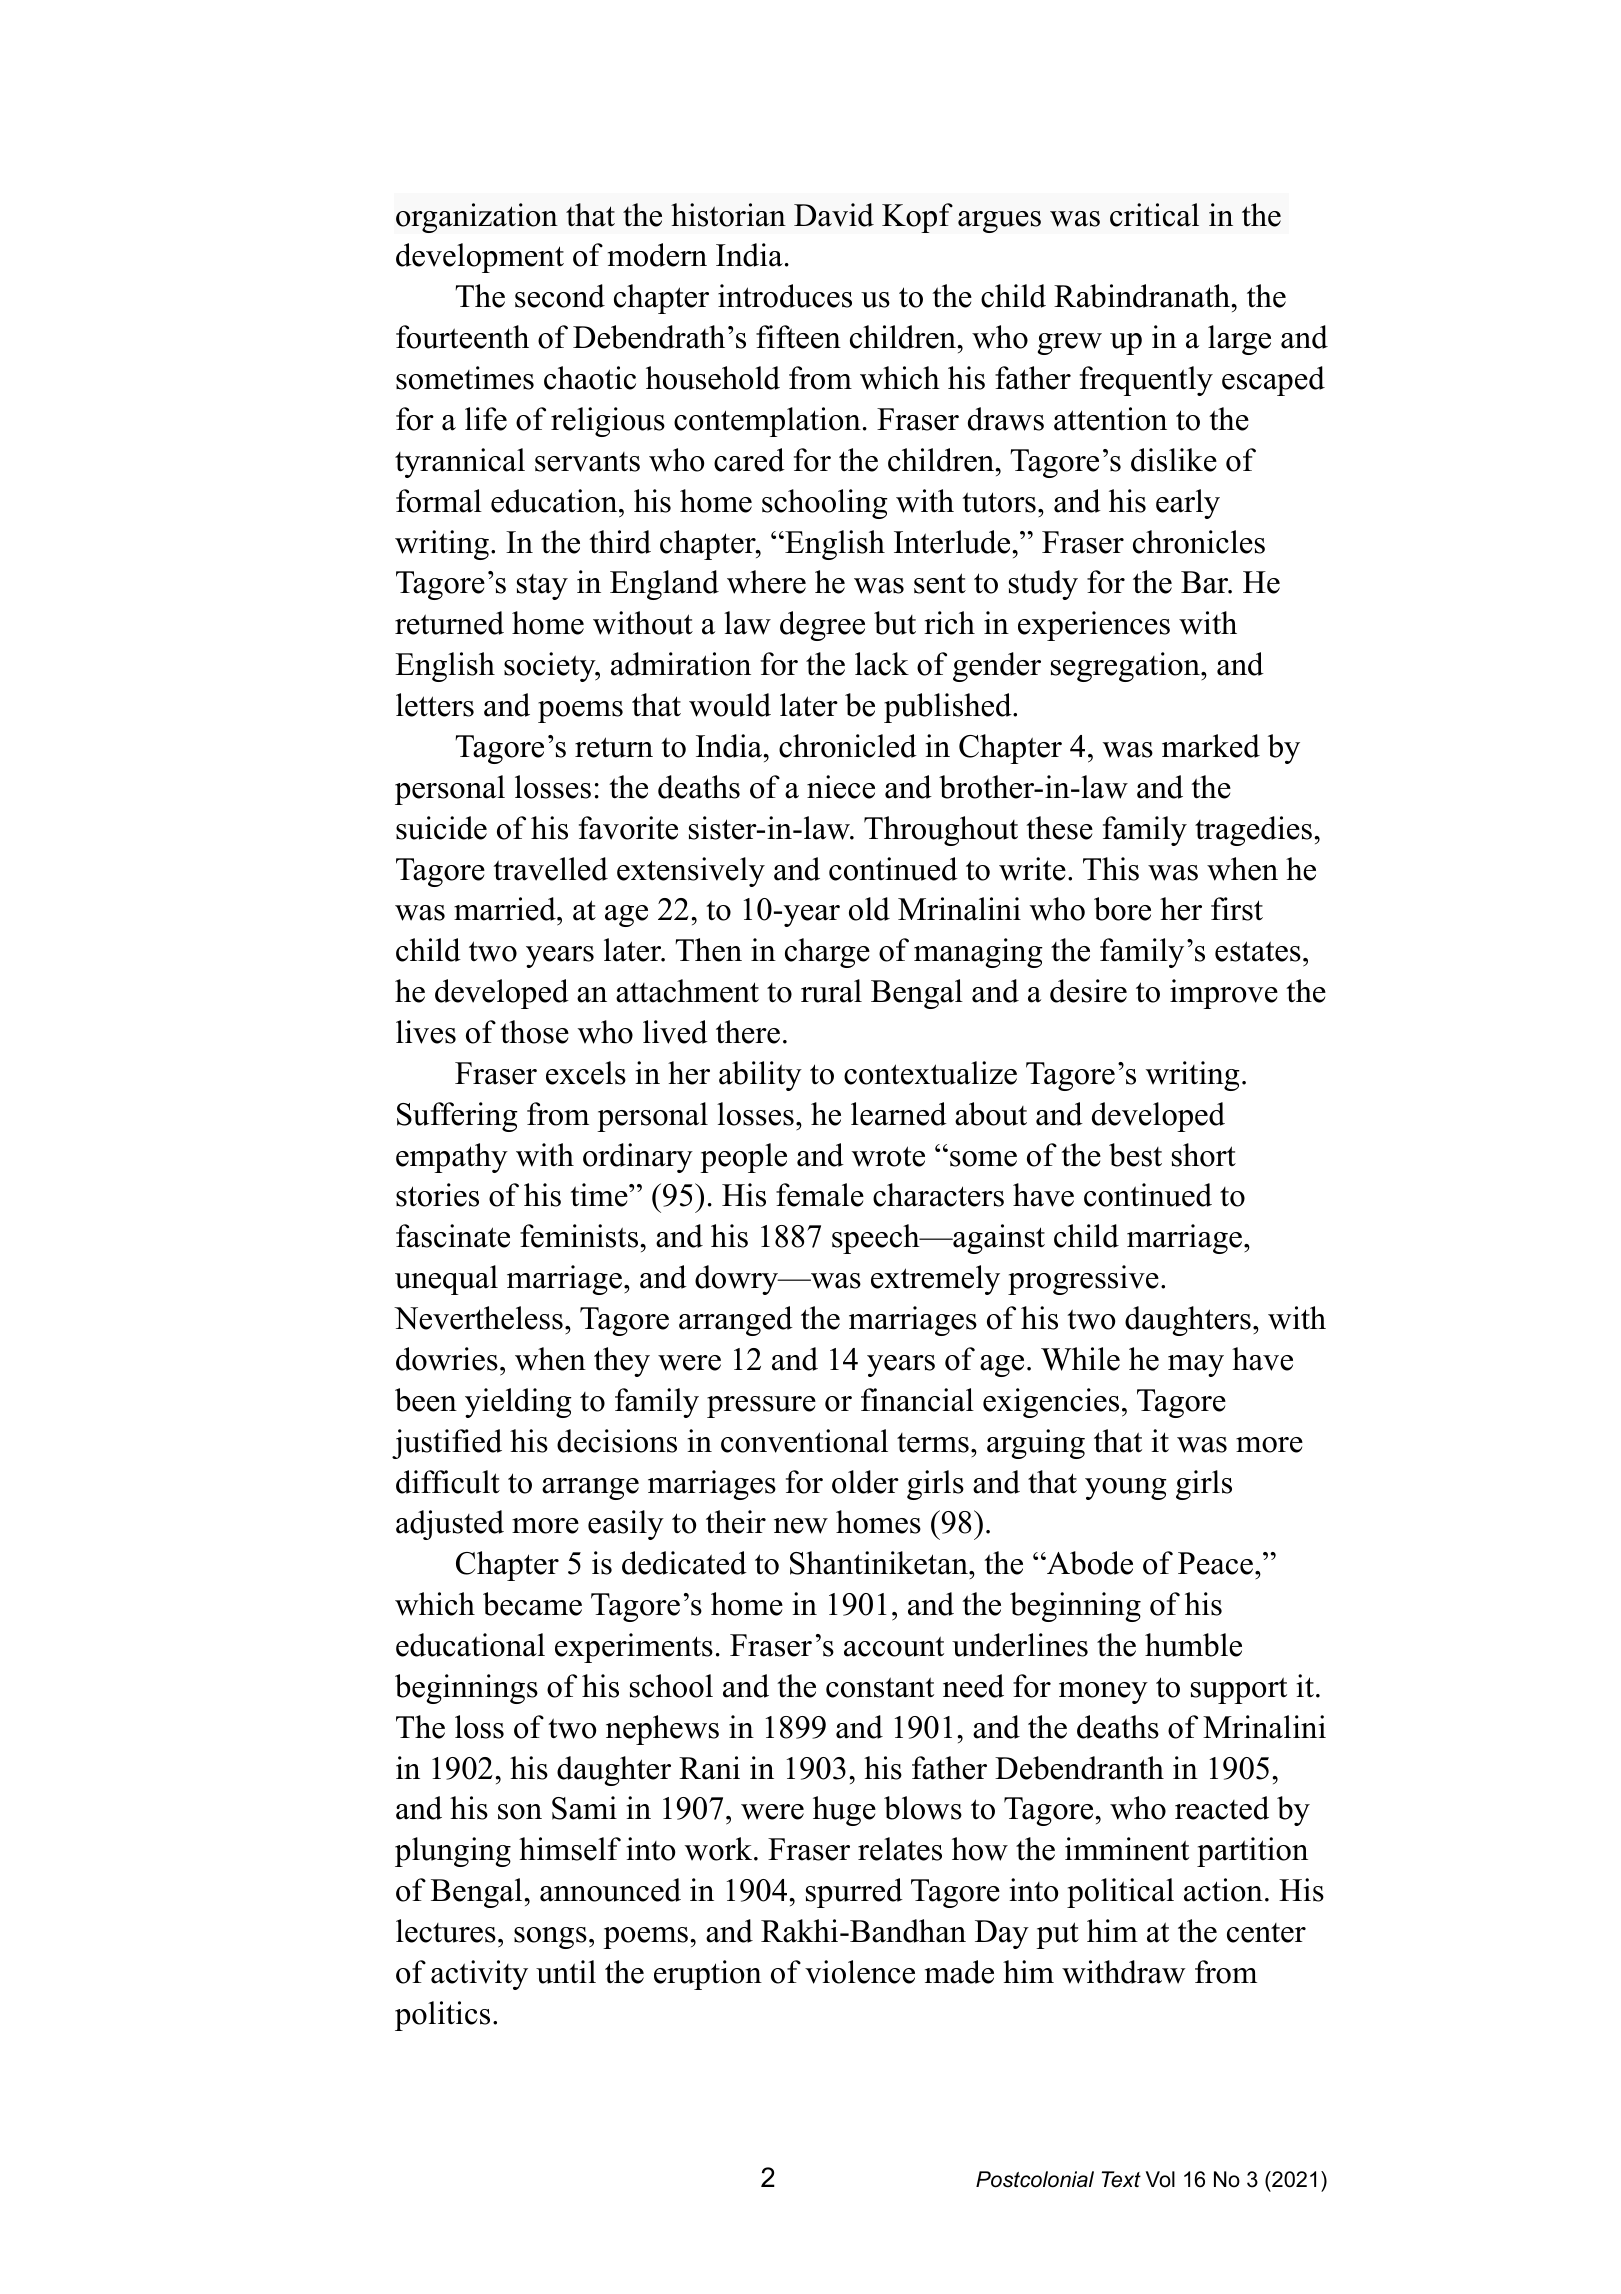 This screenshot has width=1621, height=2294. I want to click on politics, so click(442, 2016).
